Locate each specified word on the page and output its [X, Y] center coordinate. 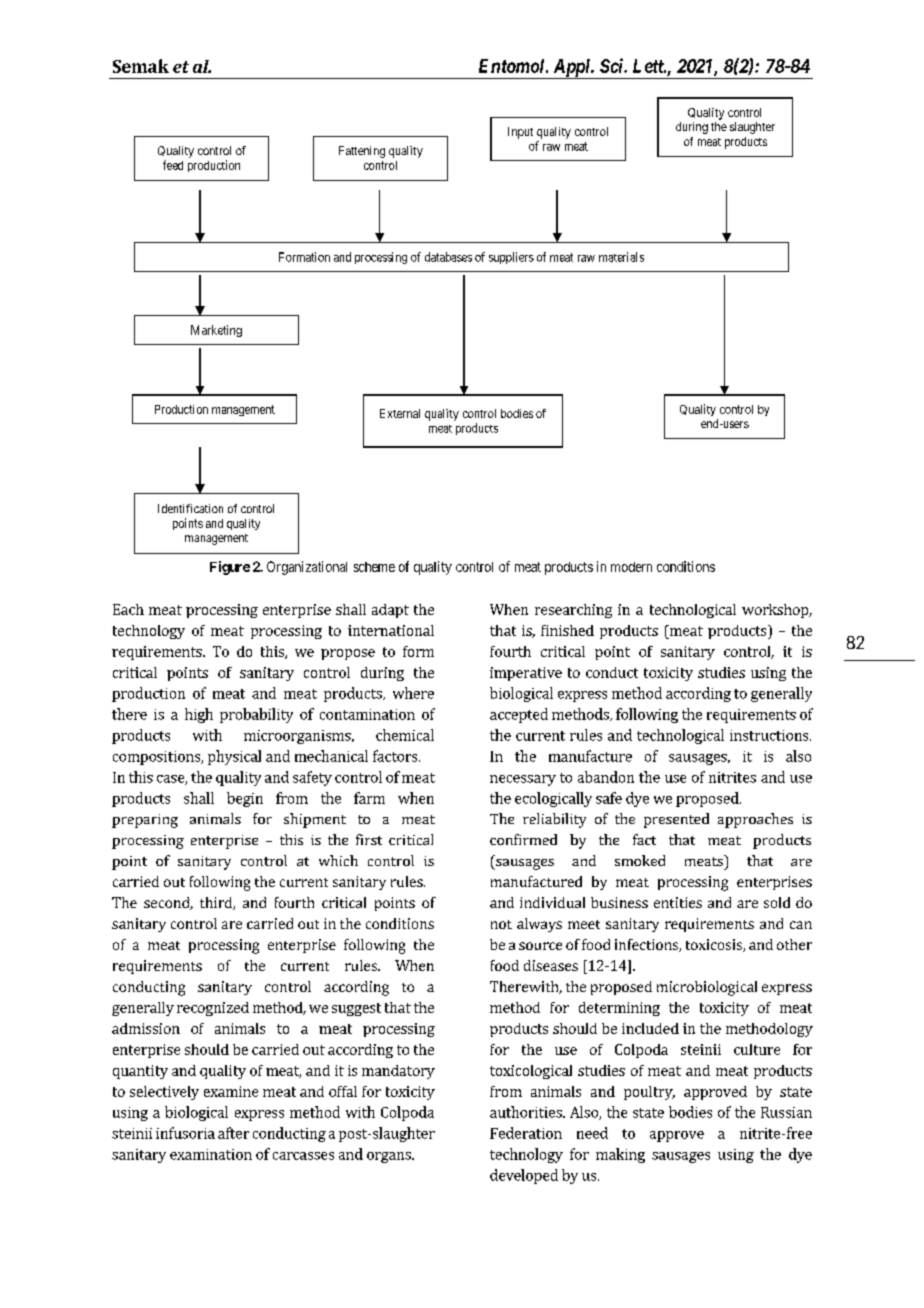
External [400, 413]
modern [631, 567]
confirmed [523, 839]
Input [520, 133]
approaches [755, 820]
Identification [190, 508]
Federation [526, 1133]
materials [621, 257]
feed [173, 165]
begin [245, 799]
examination [211, 1154]
